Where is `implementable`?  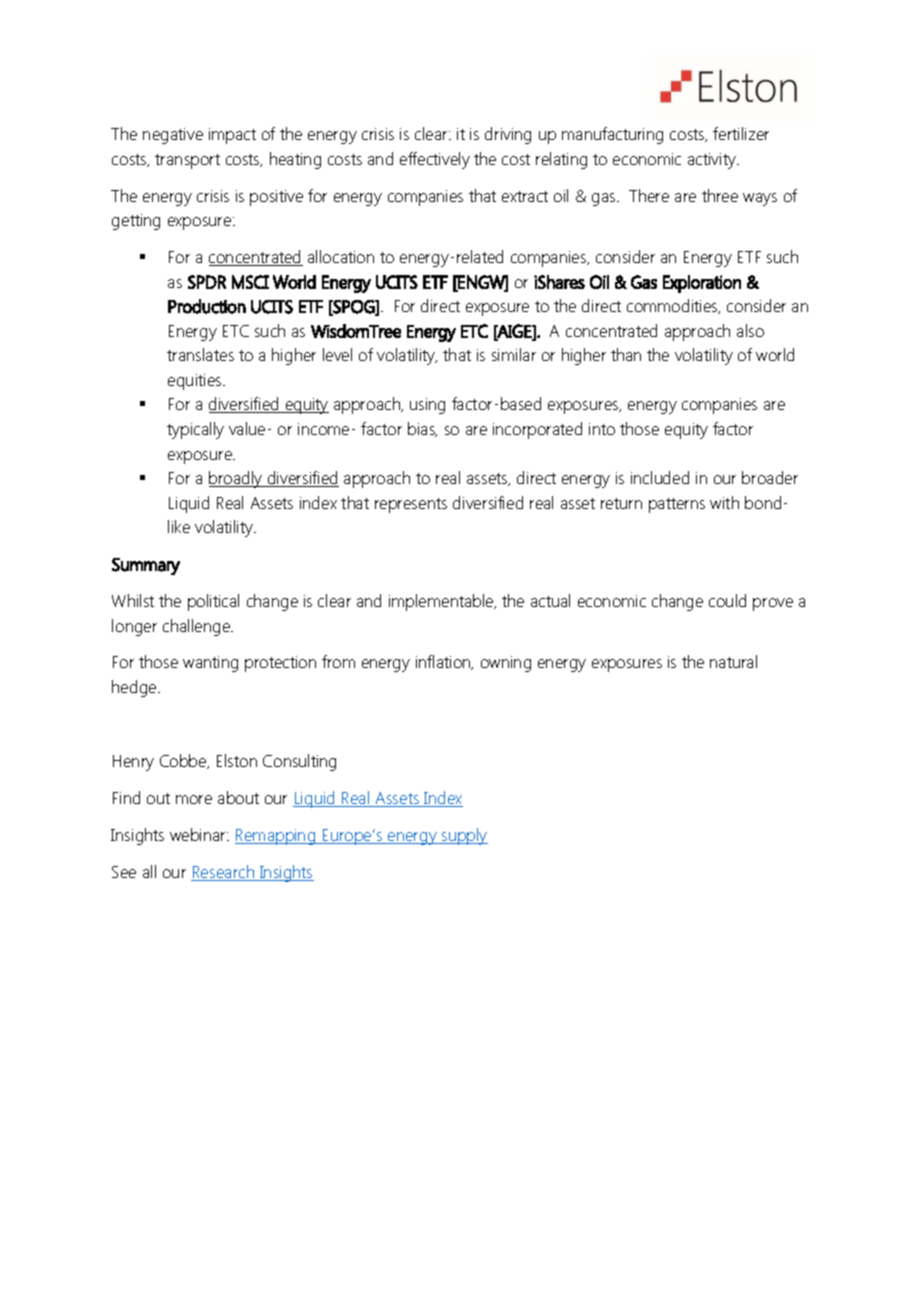
implementable is located at coordinates (442, 602).
